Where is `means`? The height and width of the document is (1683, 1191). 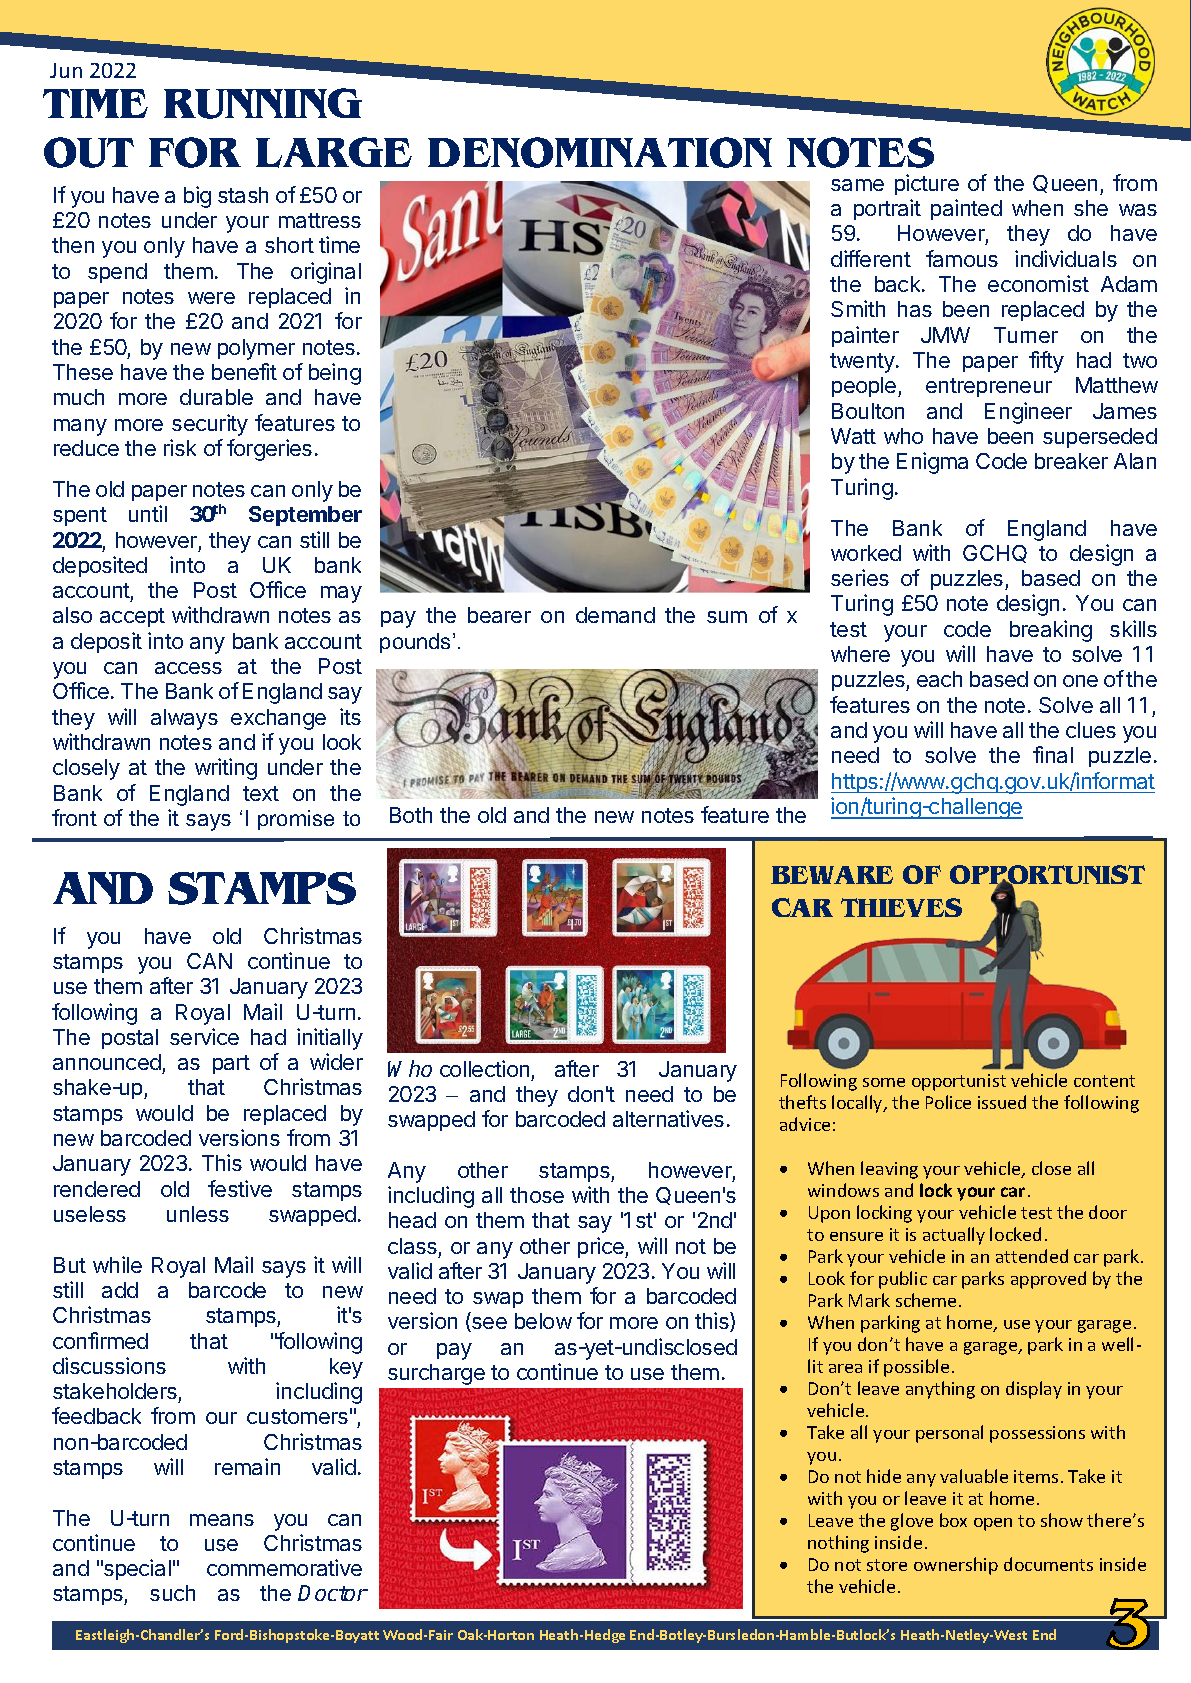
means is located at coordinates (222, 1520).
